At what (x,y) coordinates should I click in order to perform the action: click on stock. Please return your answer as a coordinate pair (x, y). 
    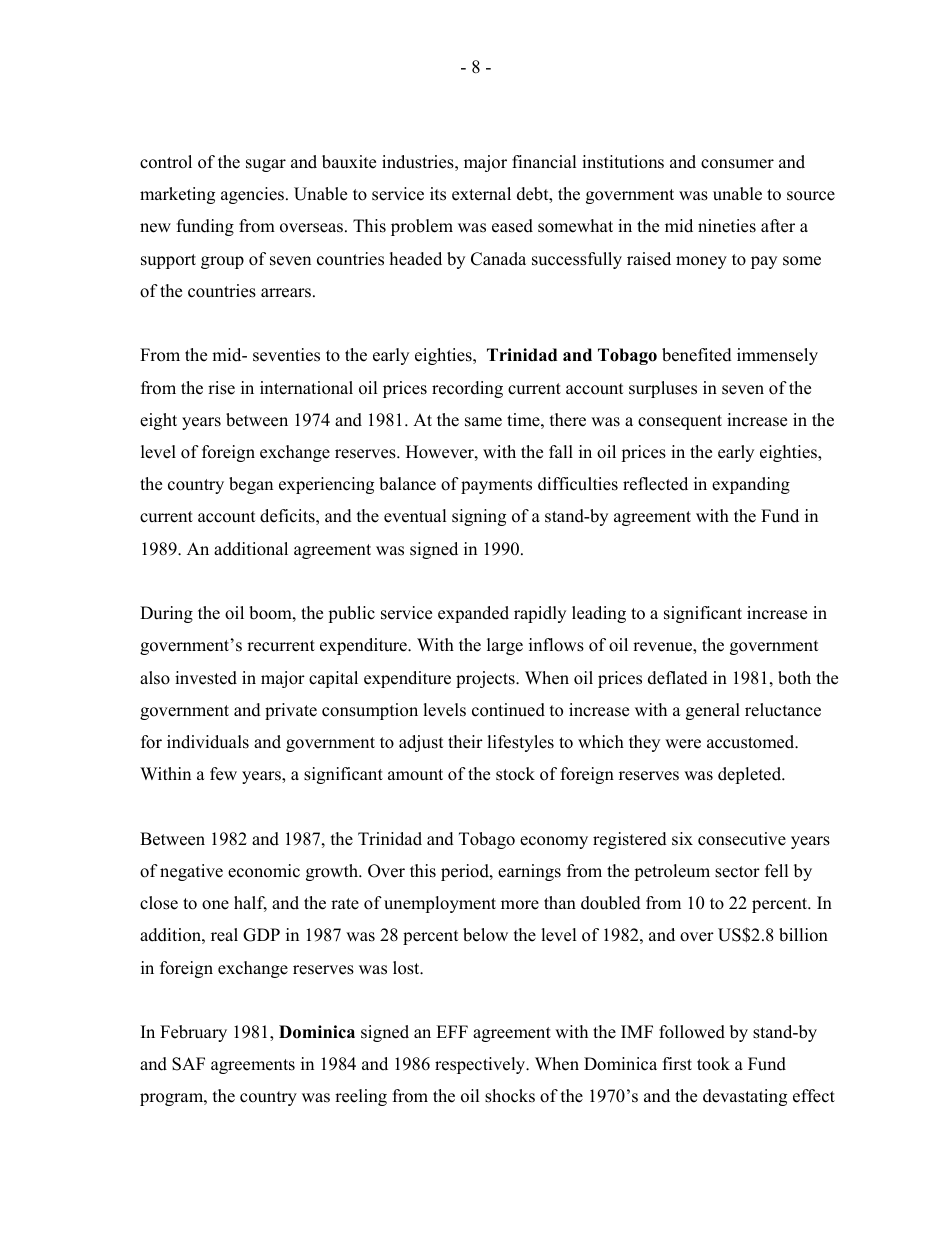
    Looking at the image, I should click on (515, 774).
